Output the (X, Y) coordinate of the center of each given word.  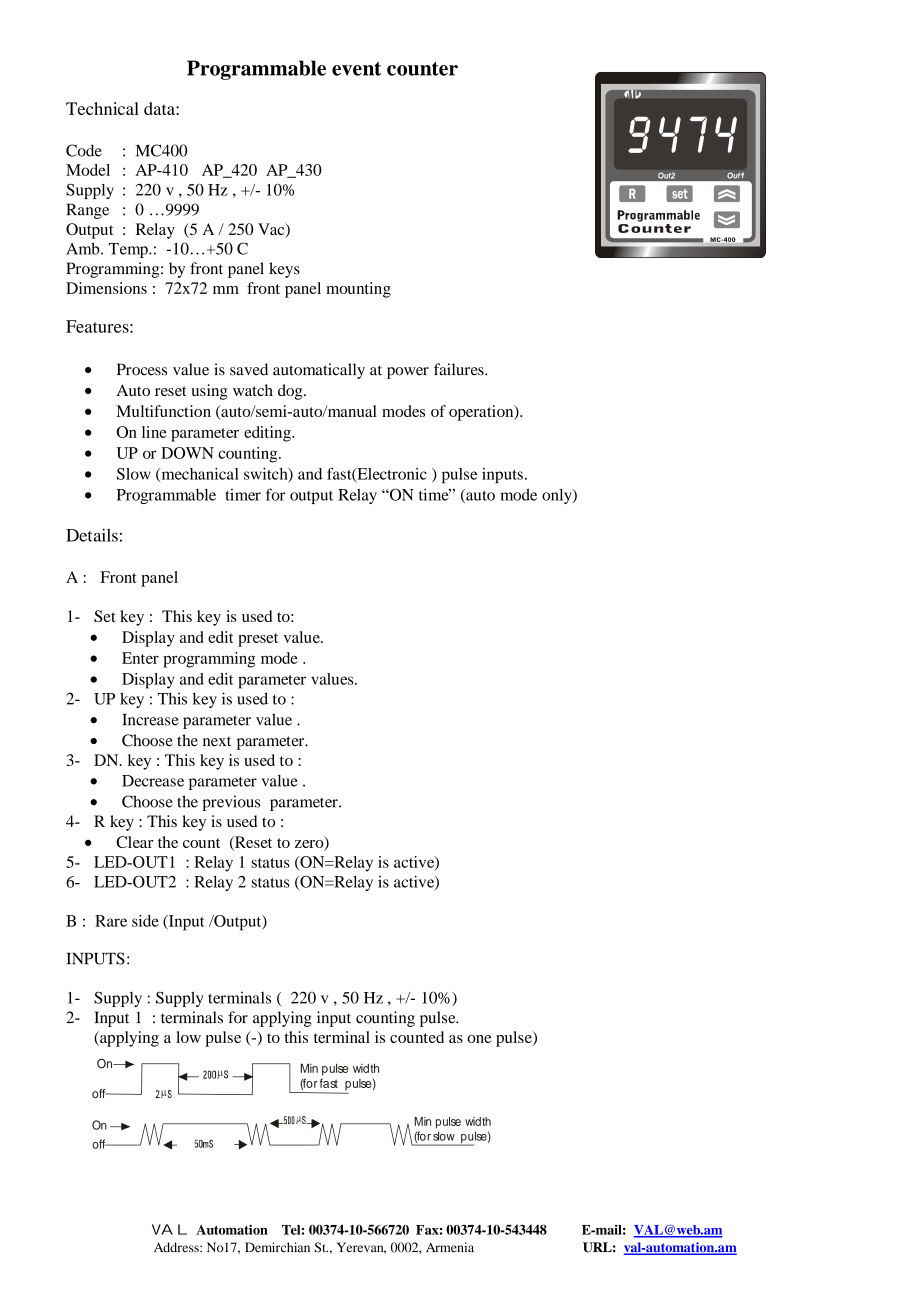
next (217, 741)
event (356, 69)
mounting (358, 290)
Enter (140, 658)
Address (177, 1247)
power (408, 373)
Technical (102, 108)
